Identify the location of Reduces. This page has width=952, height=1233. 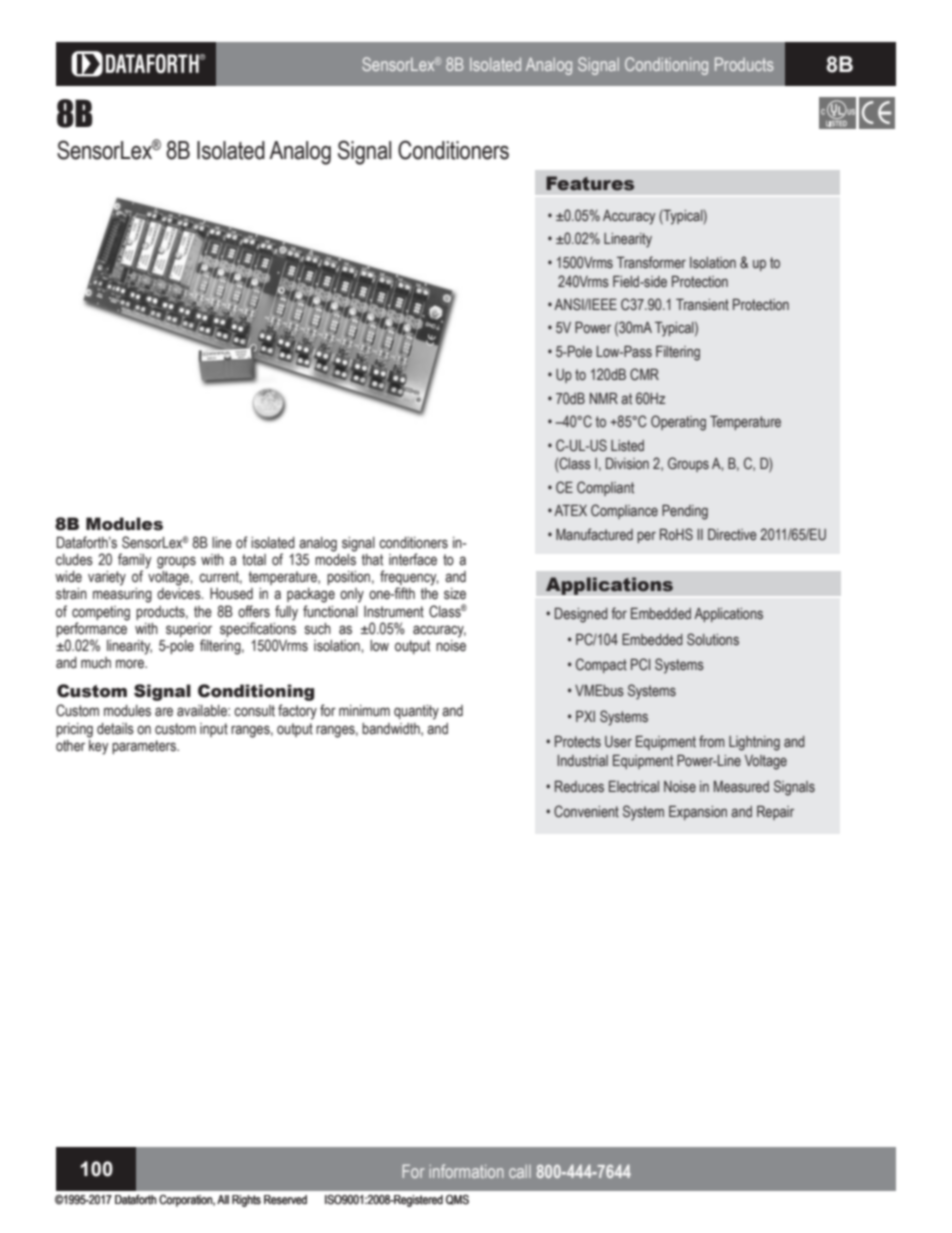
(579, 787).
